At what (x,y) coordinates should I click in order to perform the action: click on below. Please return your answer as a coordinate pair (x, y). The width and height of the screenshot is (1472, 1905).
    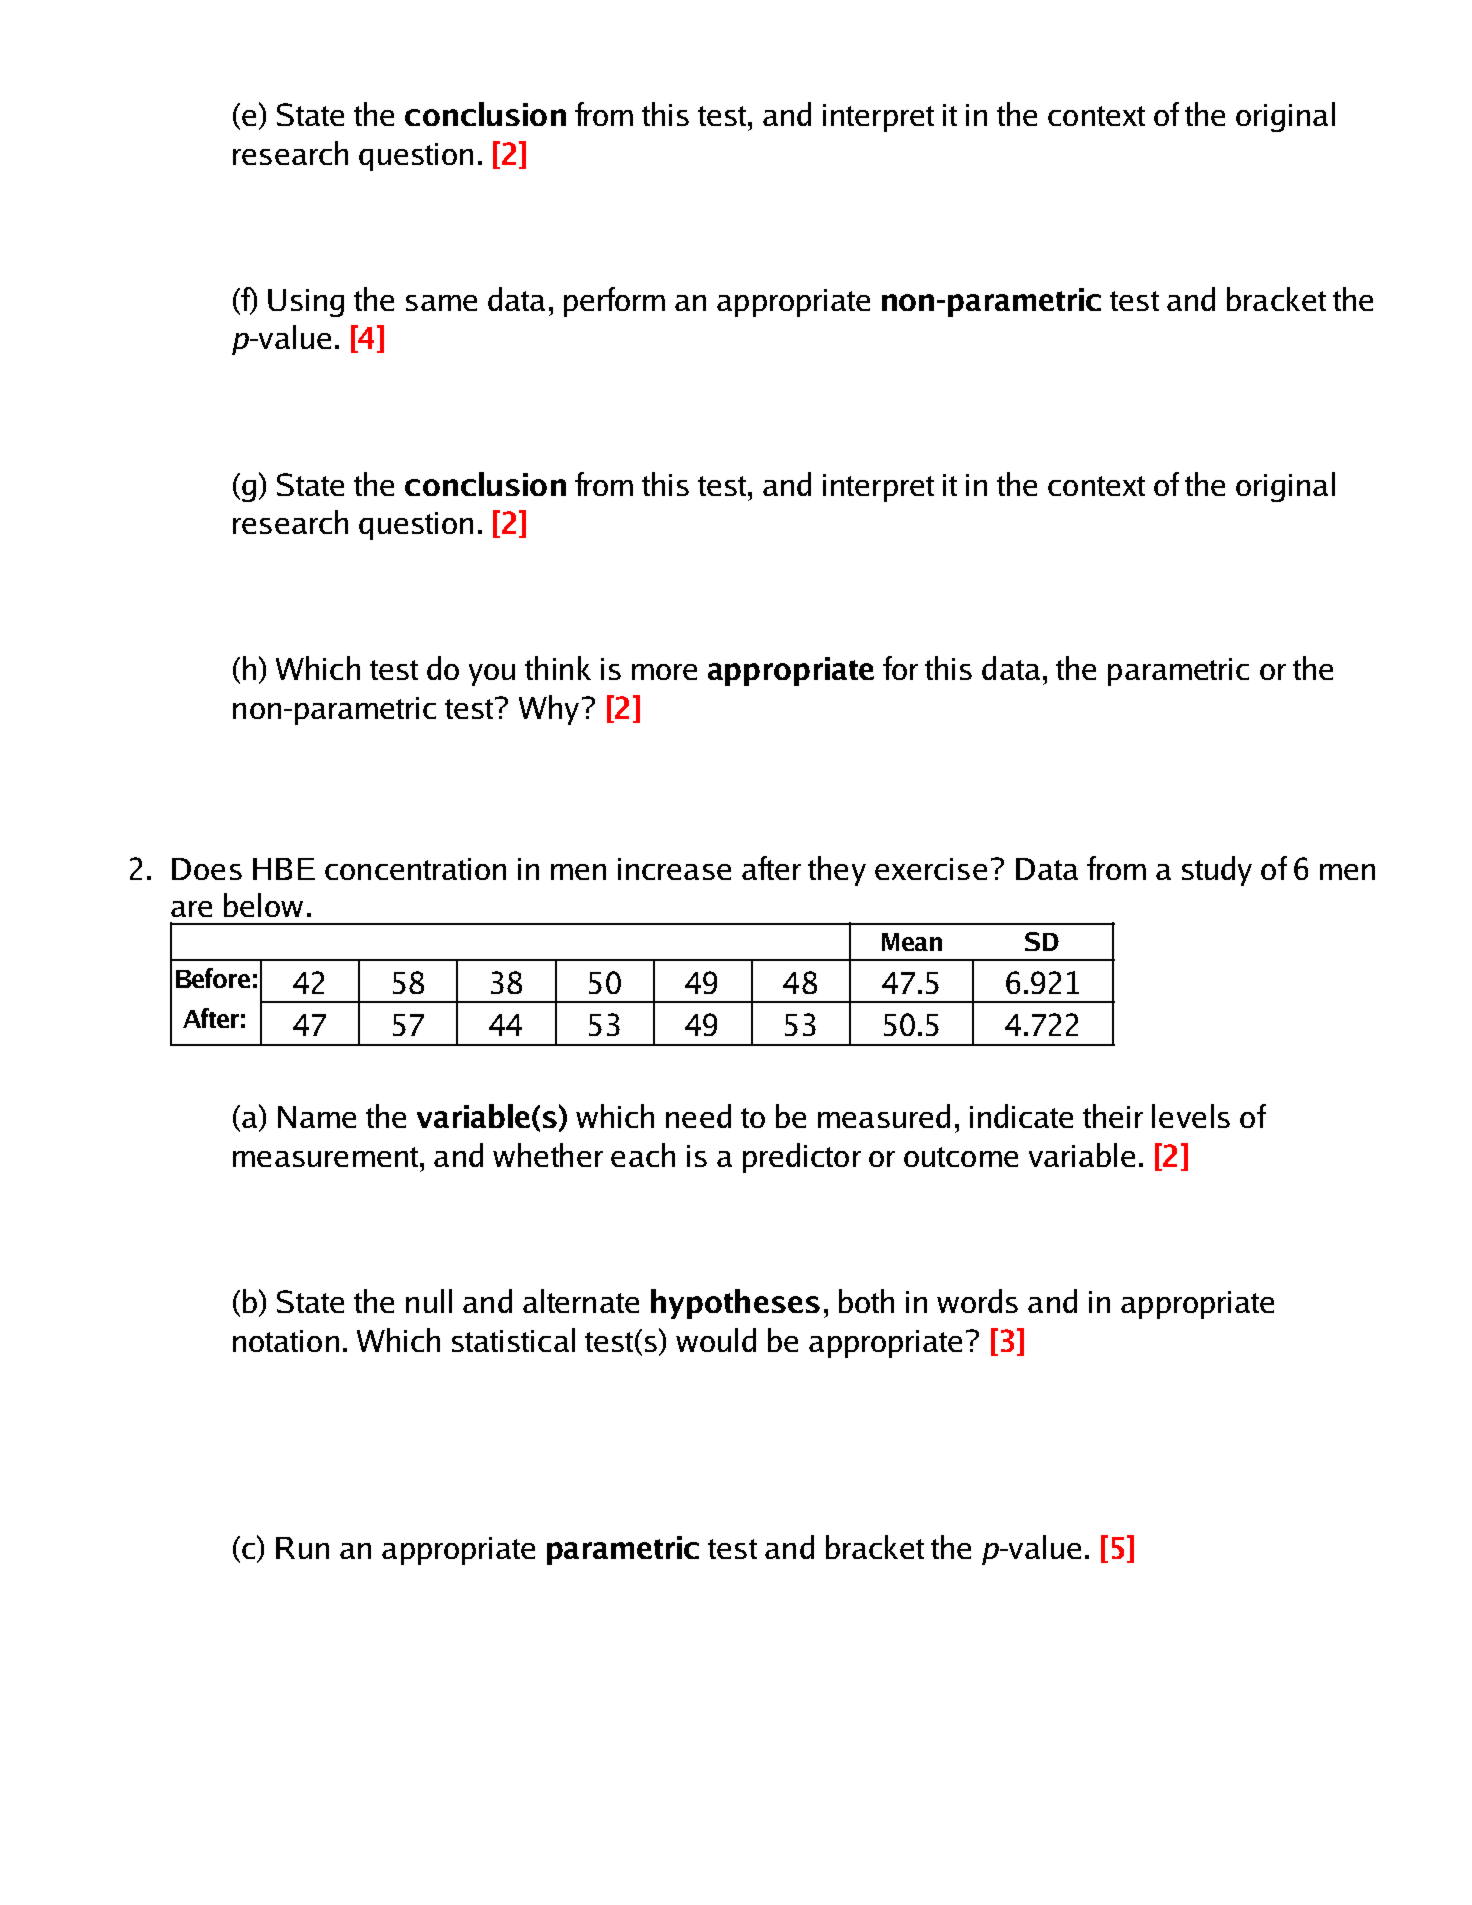
    Looking at the image, I should click on (263, 905).
